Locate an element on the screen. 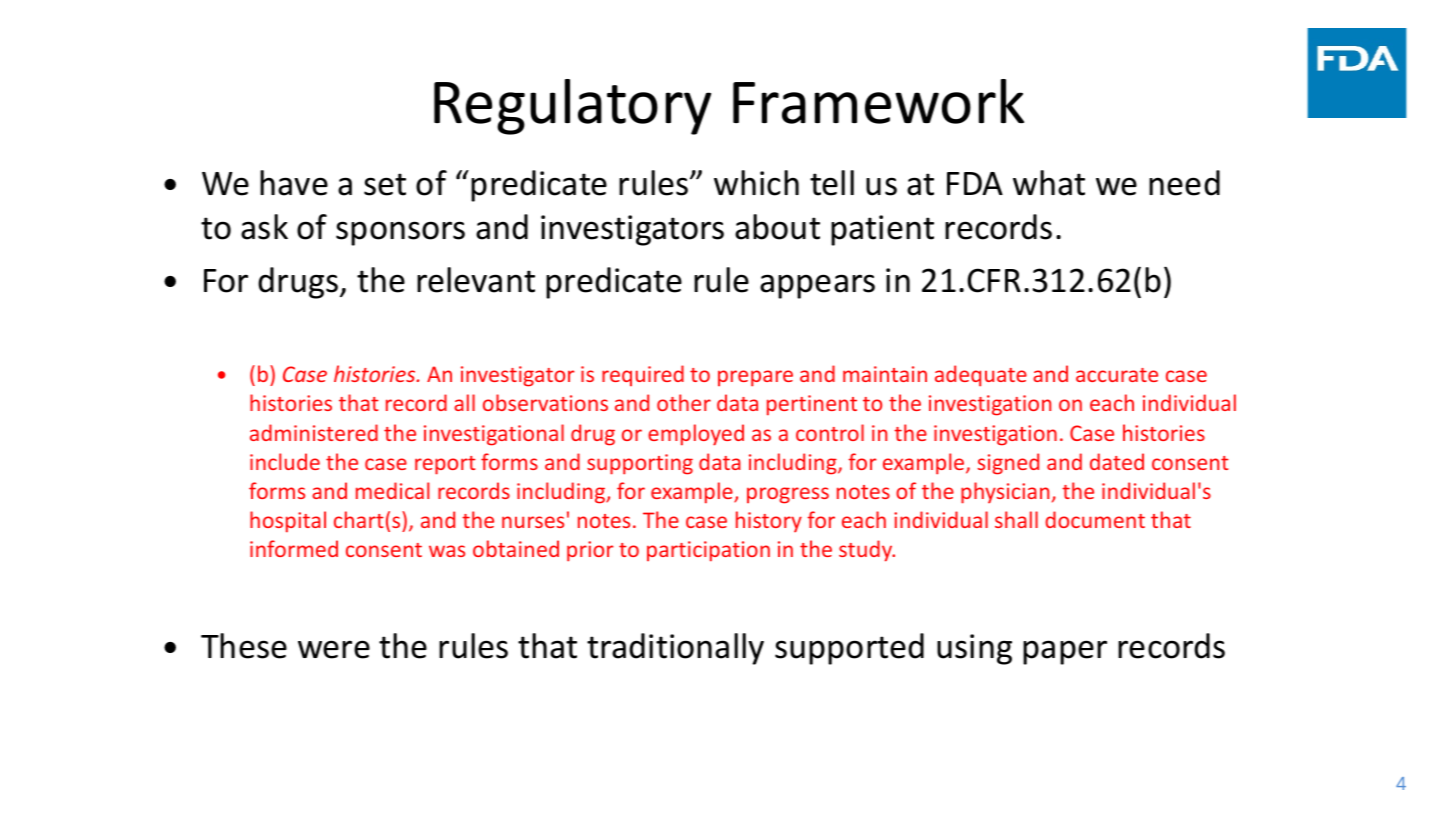 Image resolution: width=1456 pixels, height=819 pixels. sponsors is located at coordinates (400, 233).
